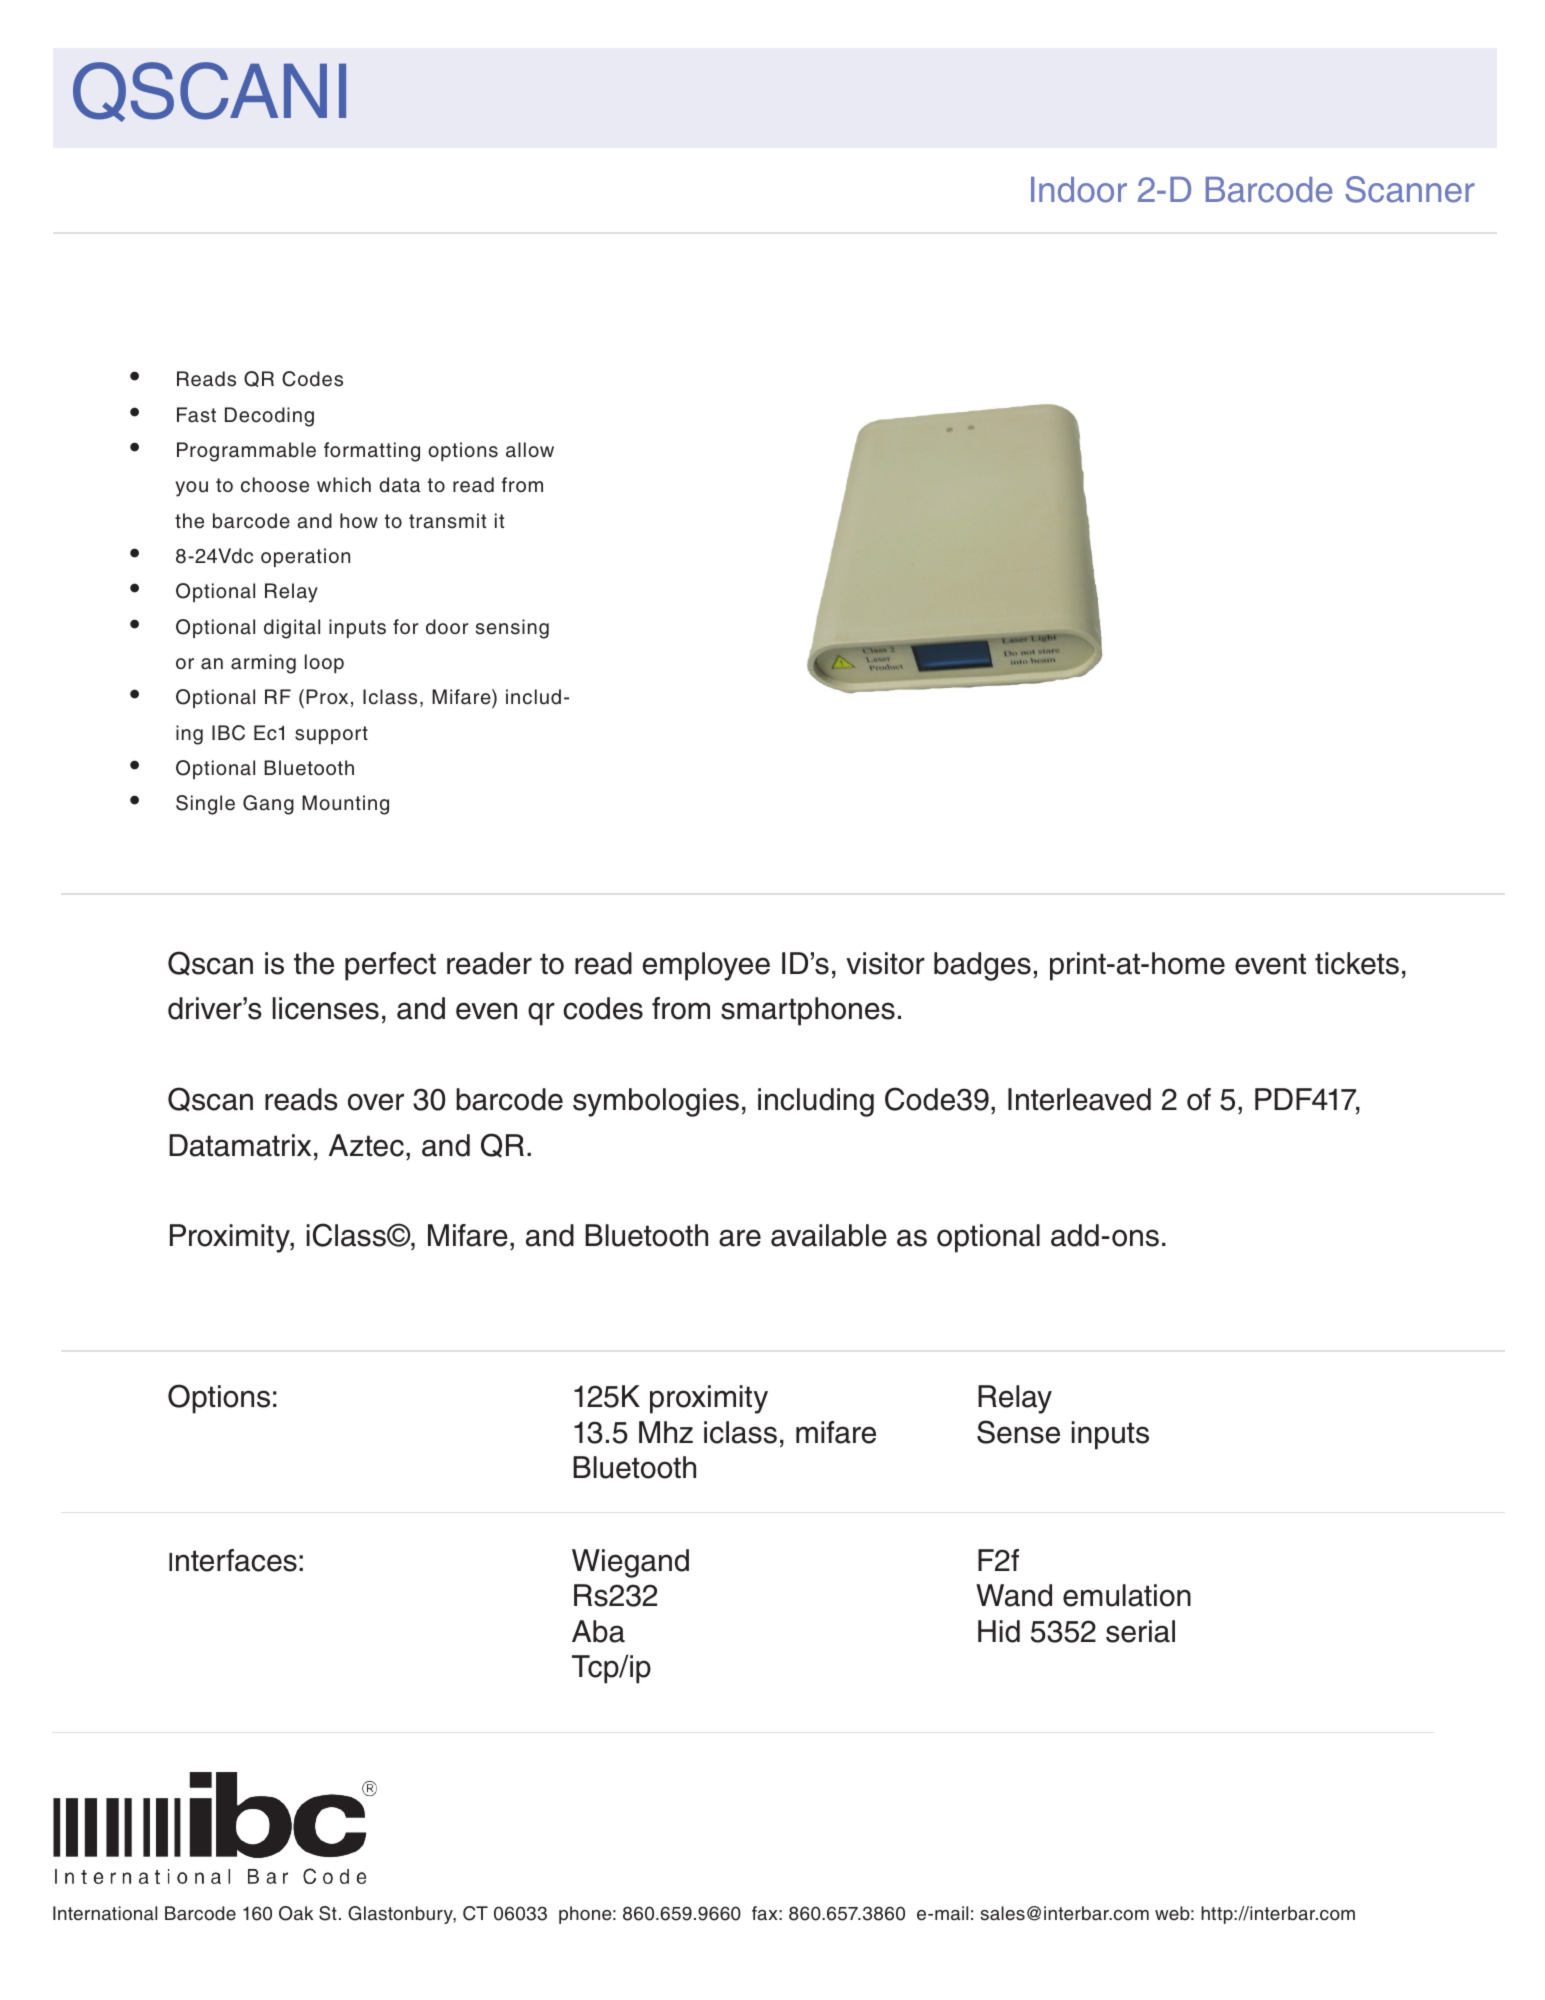 Image resolution: width=1545 pixels, height=2000 pixels. Describe the element at coordinates (829, 1235) in the screenshot. I see `available` at that location.
